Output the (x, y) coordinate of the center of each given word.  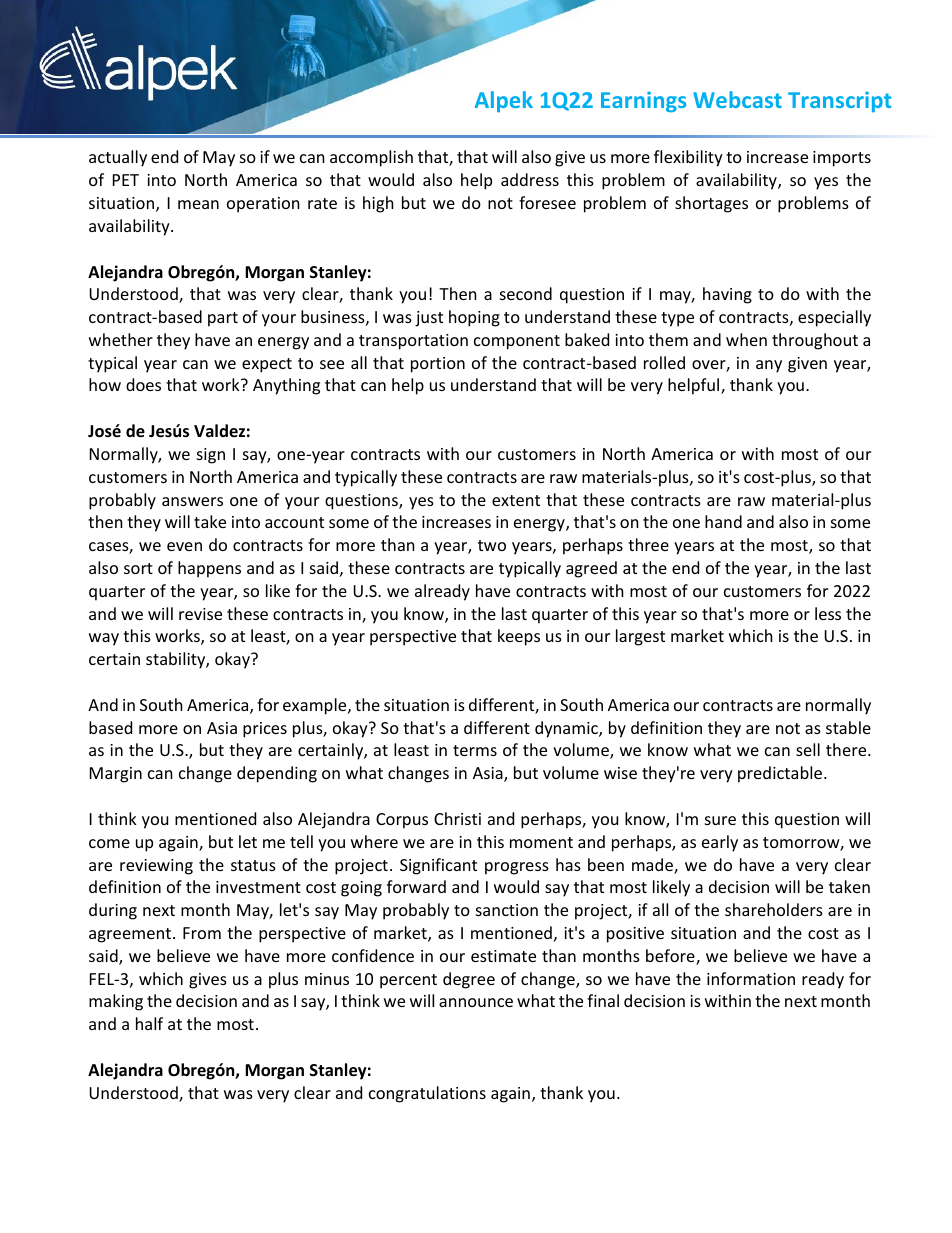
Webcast (737, 99)
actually (118, 158)
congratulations (427, 1094)
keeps (519, 637)
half (149, 1023)
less (828, 613)
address (530, 179)
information (751, 978)
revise (200, 614)
